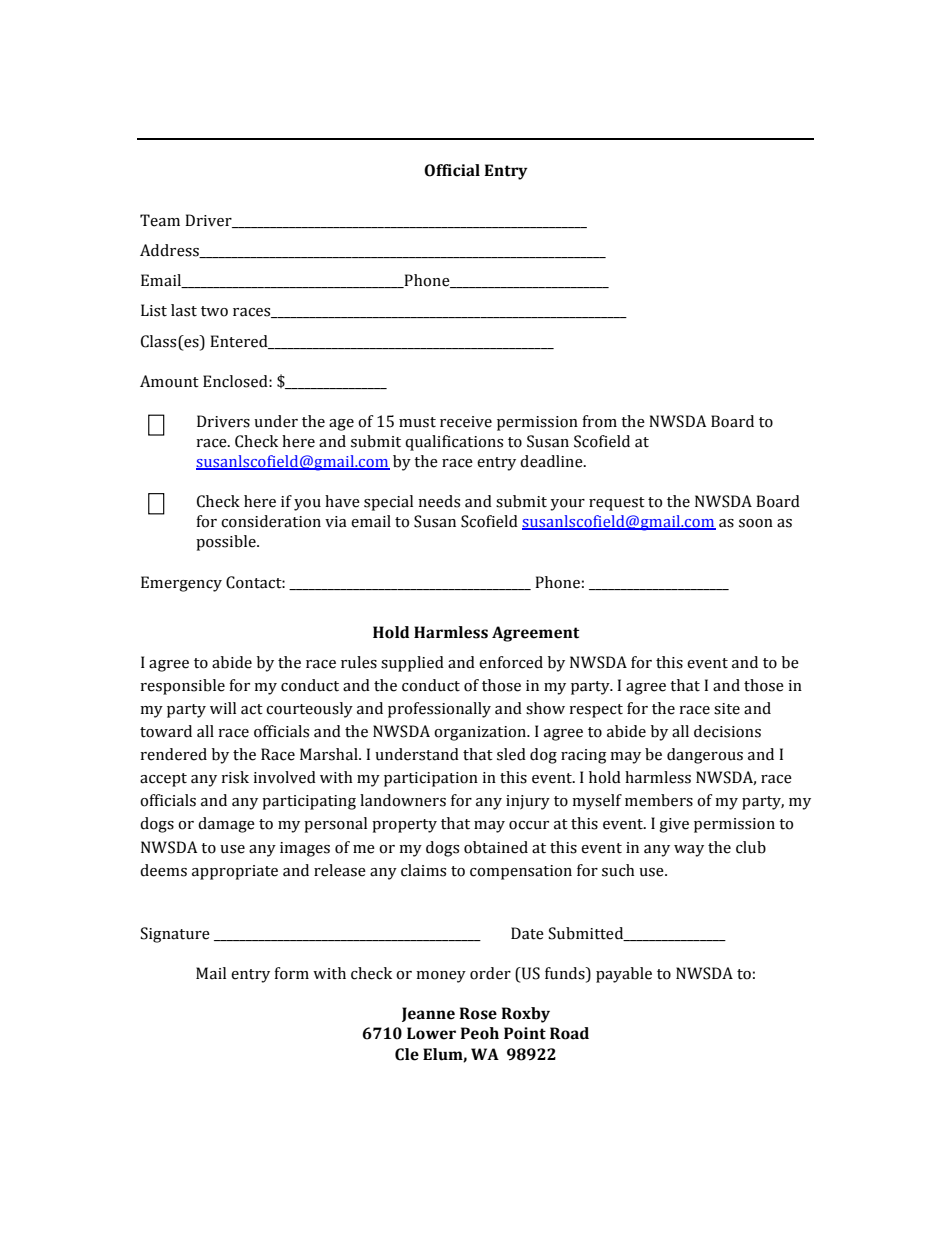 The image size is (952, 1233). I want to click on Team, so click(160, 220).
